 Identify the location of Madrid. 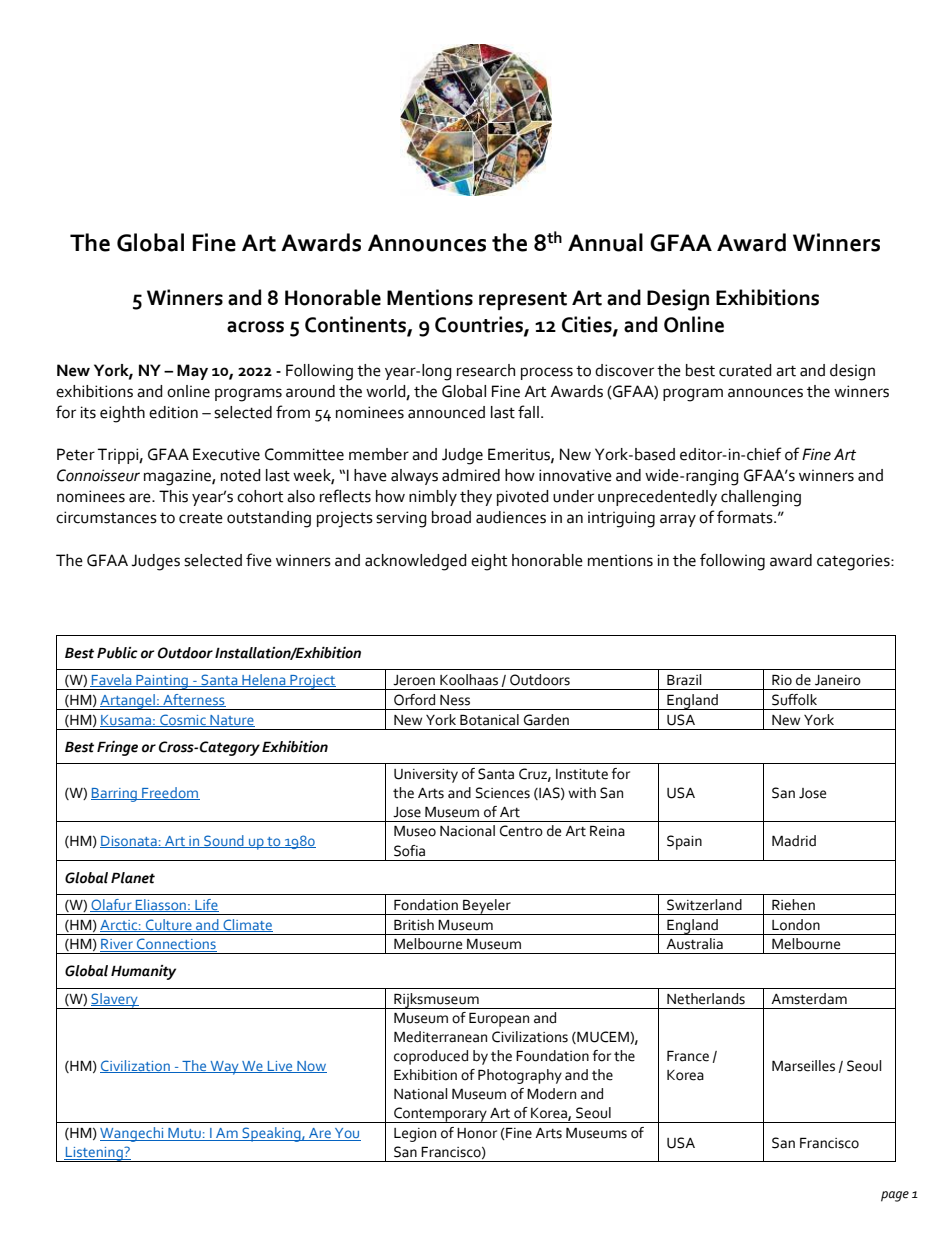
(794, 841).
